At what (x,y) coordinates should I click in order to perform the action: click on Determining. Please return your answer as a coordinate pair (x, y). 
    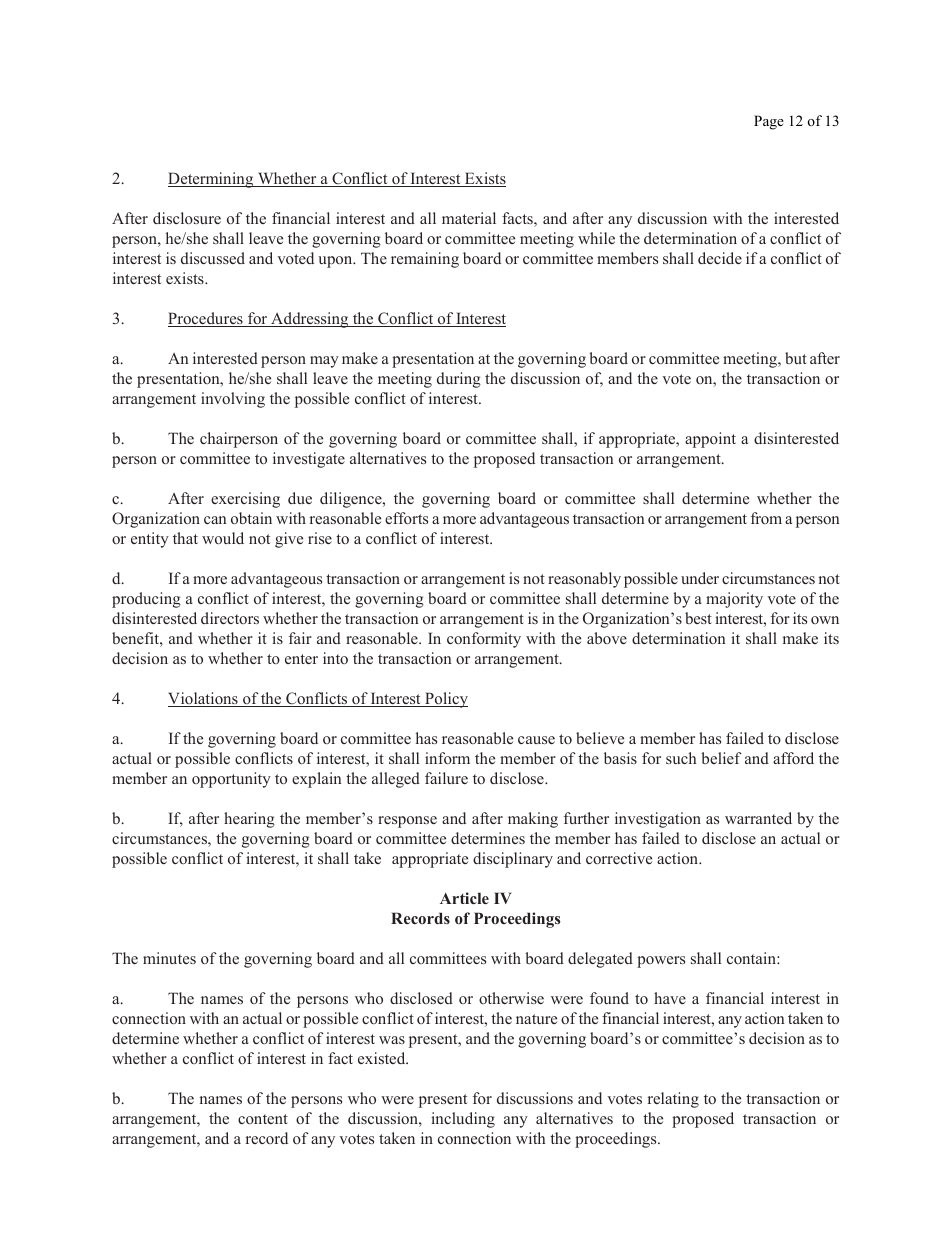
    Looking at the image, I should click on (212, 180).
